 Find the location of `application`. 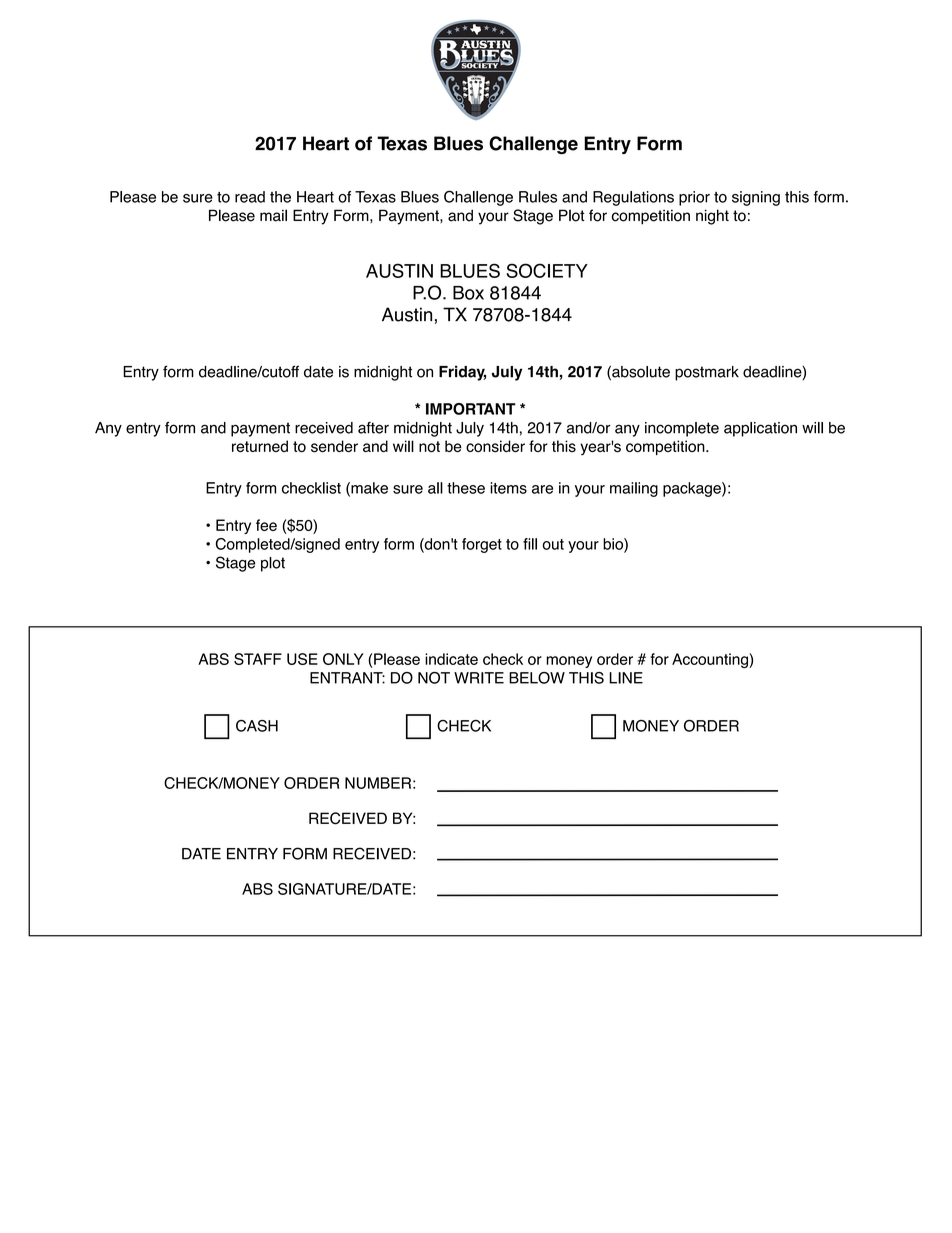

application is located at coordinates (760, 429).
